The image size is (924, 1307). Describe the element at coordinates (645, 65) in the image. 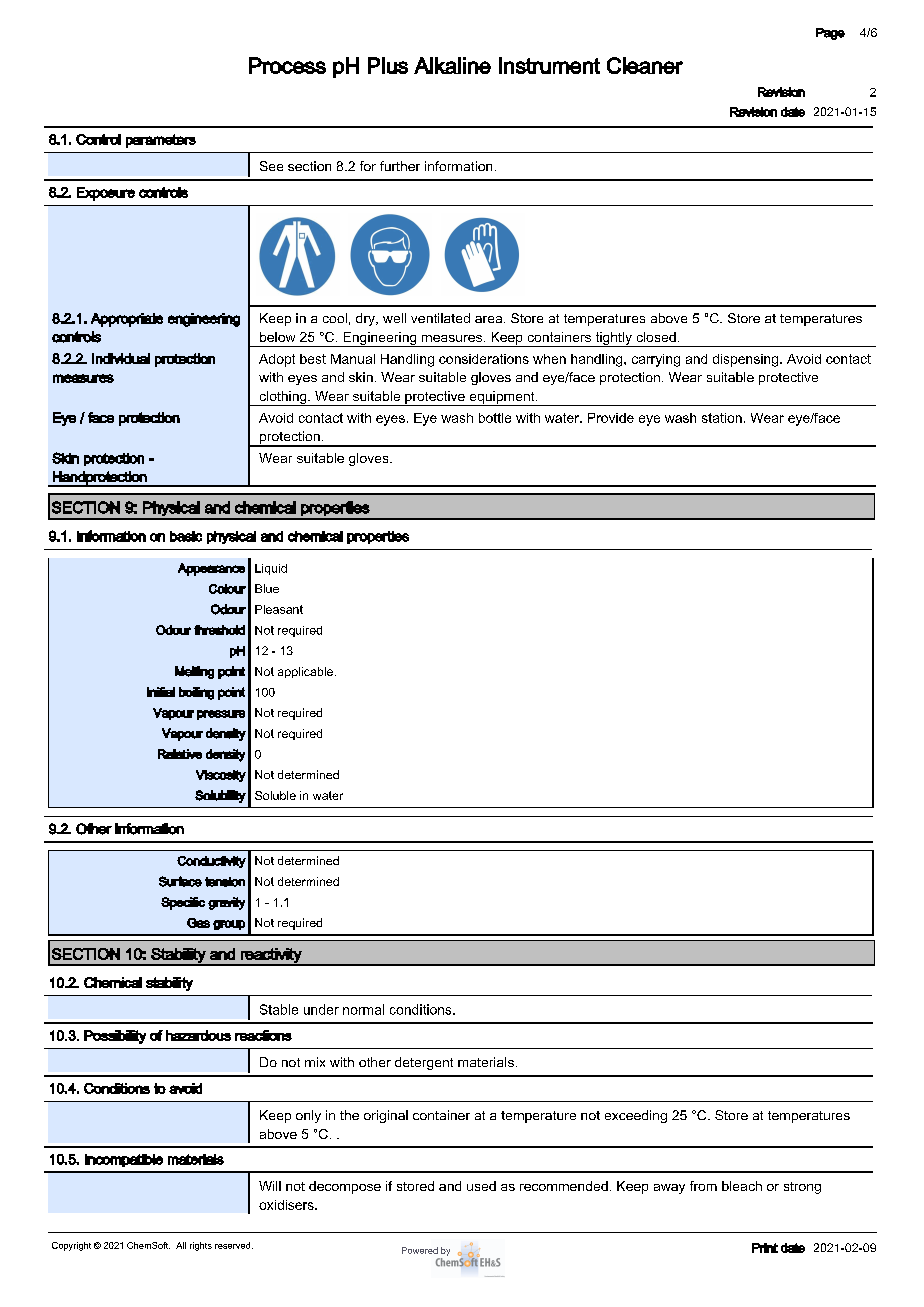

I see `Cleaner` at that location.
